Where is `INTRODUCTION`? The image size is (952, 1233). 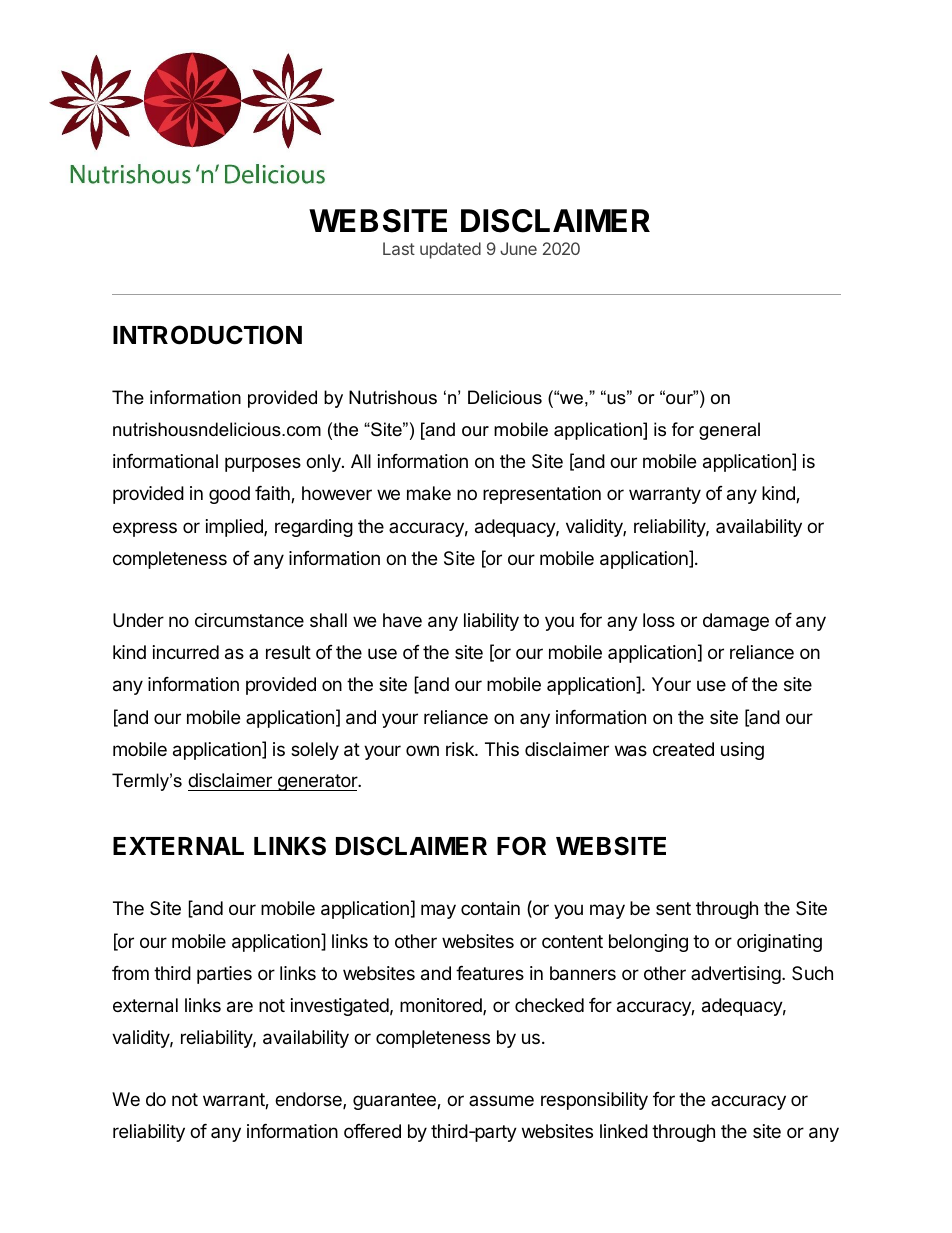
INTRODUCTION is located at coordinates (207, 335).
